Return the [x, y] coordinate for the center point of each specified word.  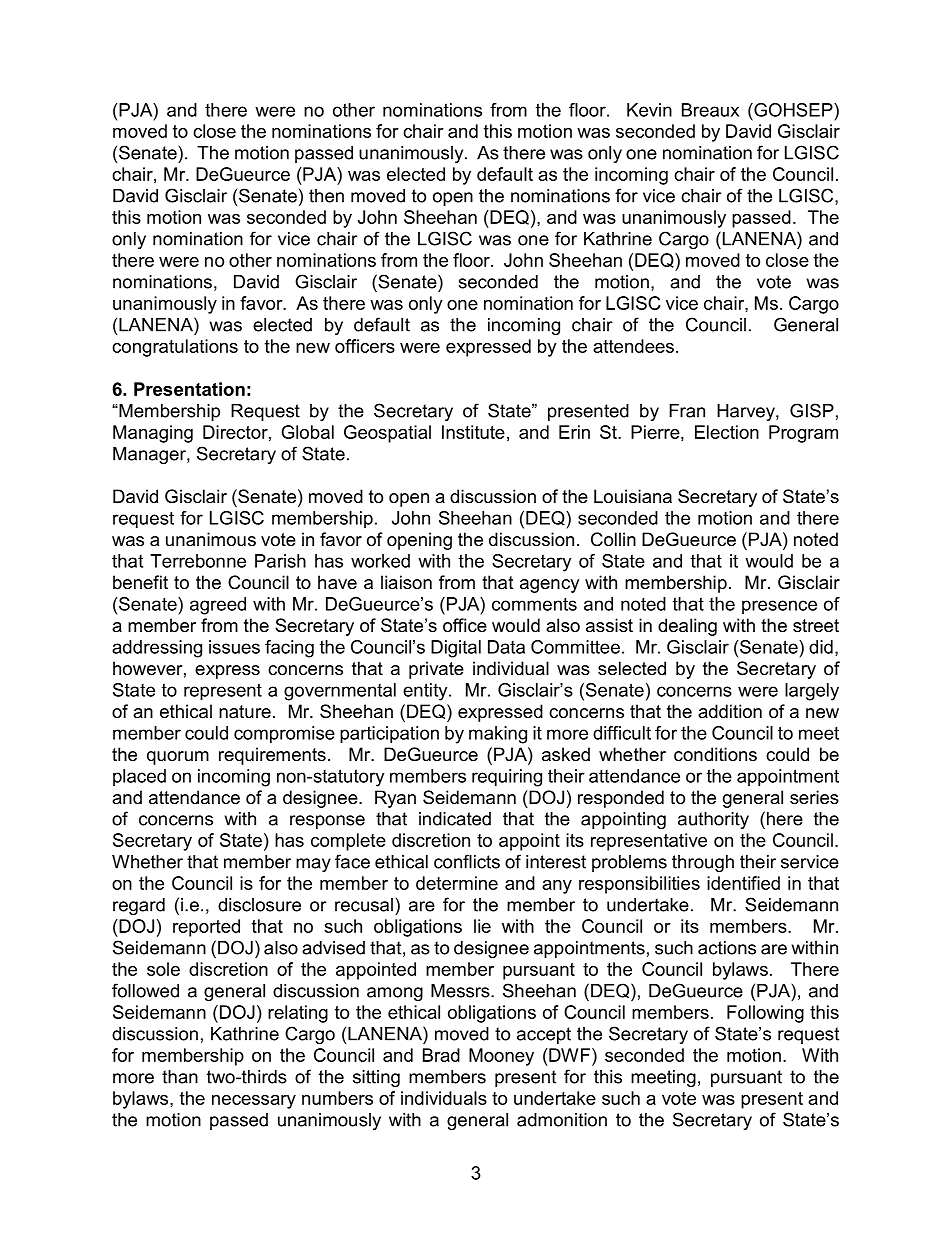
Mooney [501, 1057]
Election [727, 432]
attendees [633, 346]
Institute [473, 432]
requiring [507, 778]
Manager [150, 455]
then [326, 196]
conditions [715, 754]
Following [765, 1014]
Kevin [649, 110]
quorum [178, 758]
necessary [254, 1102]
